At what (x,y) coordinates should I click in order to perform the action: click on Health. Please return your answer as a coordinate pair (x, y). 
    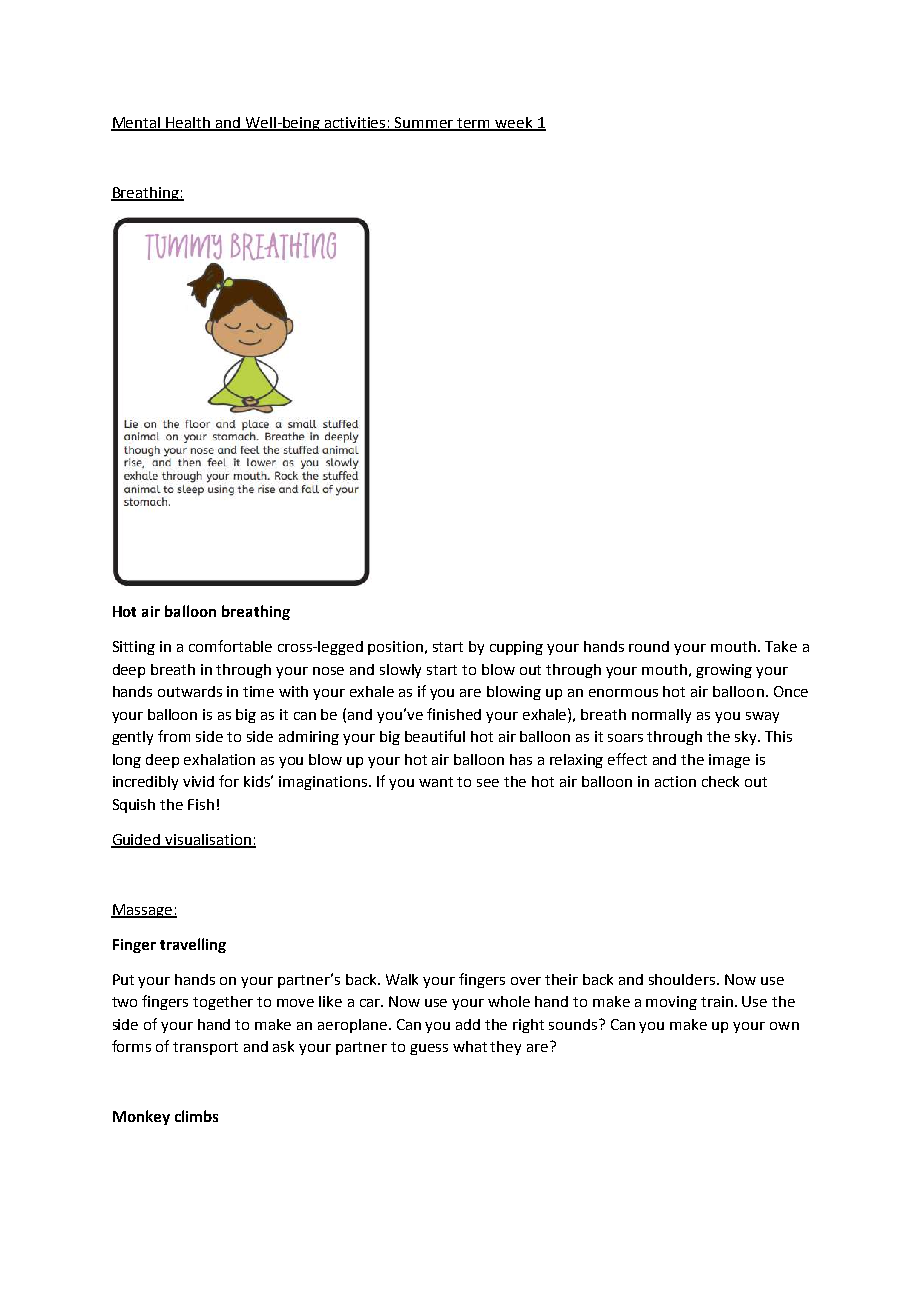
    Looking at the image, I should click on (189, 123).
